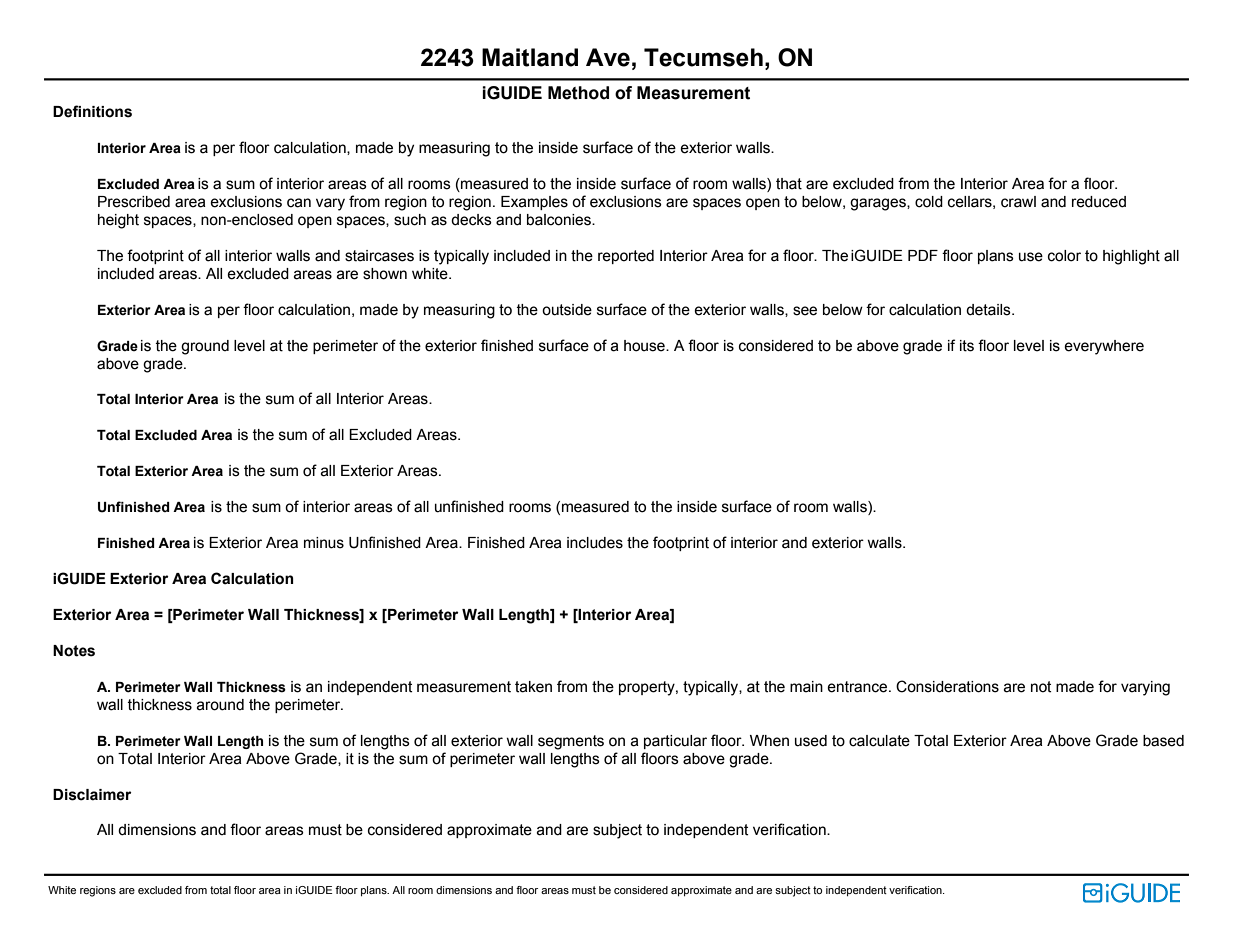 This document has height=952, width=1233. What do you see at coordinates (92, 795) in the document?
I see `Disclaimer` at bounding box center [92, 795].
